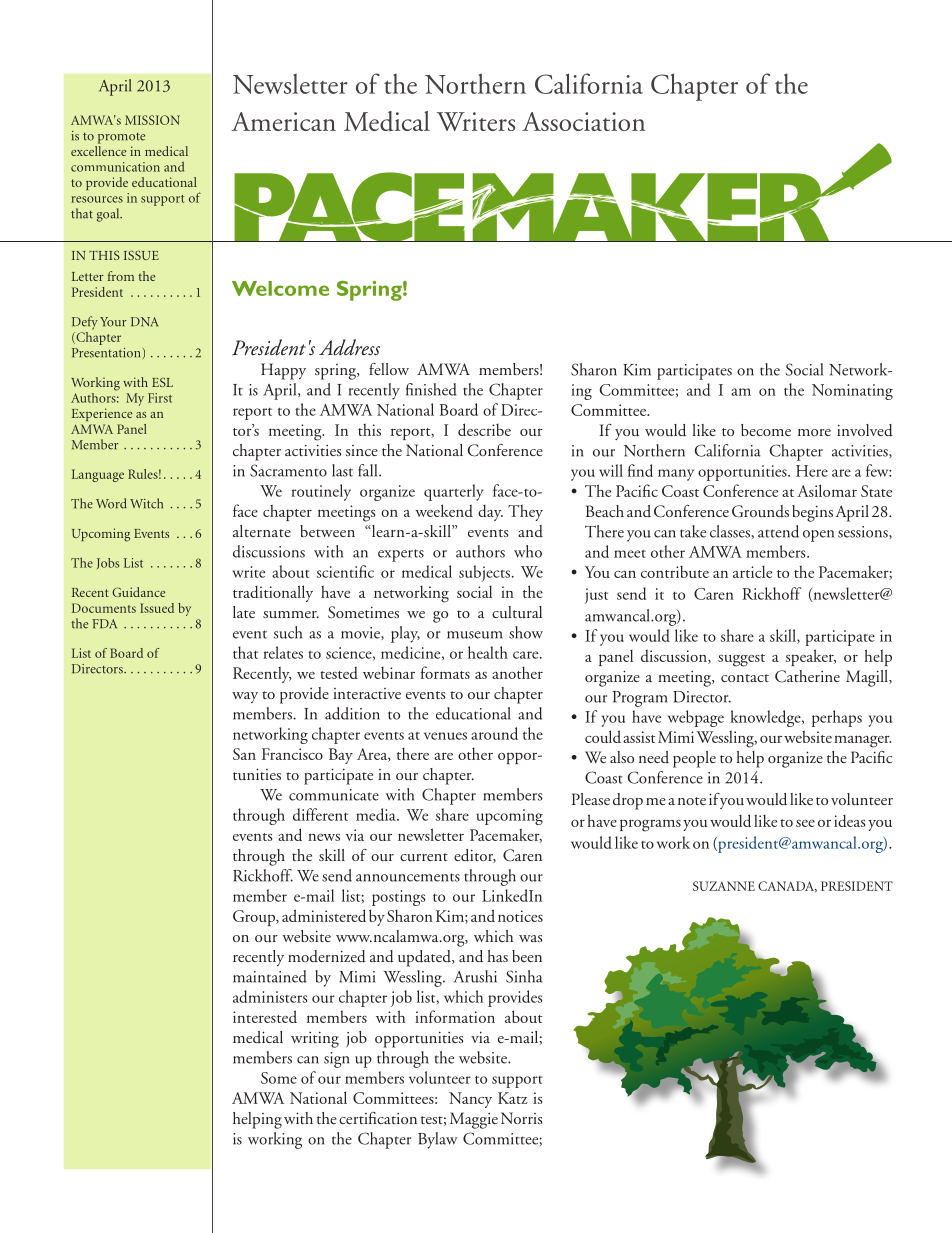 The image size is (952, 1233). Describe the element at coordinates (494, 733) in the document. I see `around` at that location.
